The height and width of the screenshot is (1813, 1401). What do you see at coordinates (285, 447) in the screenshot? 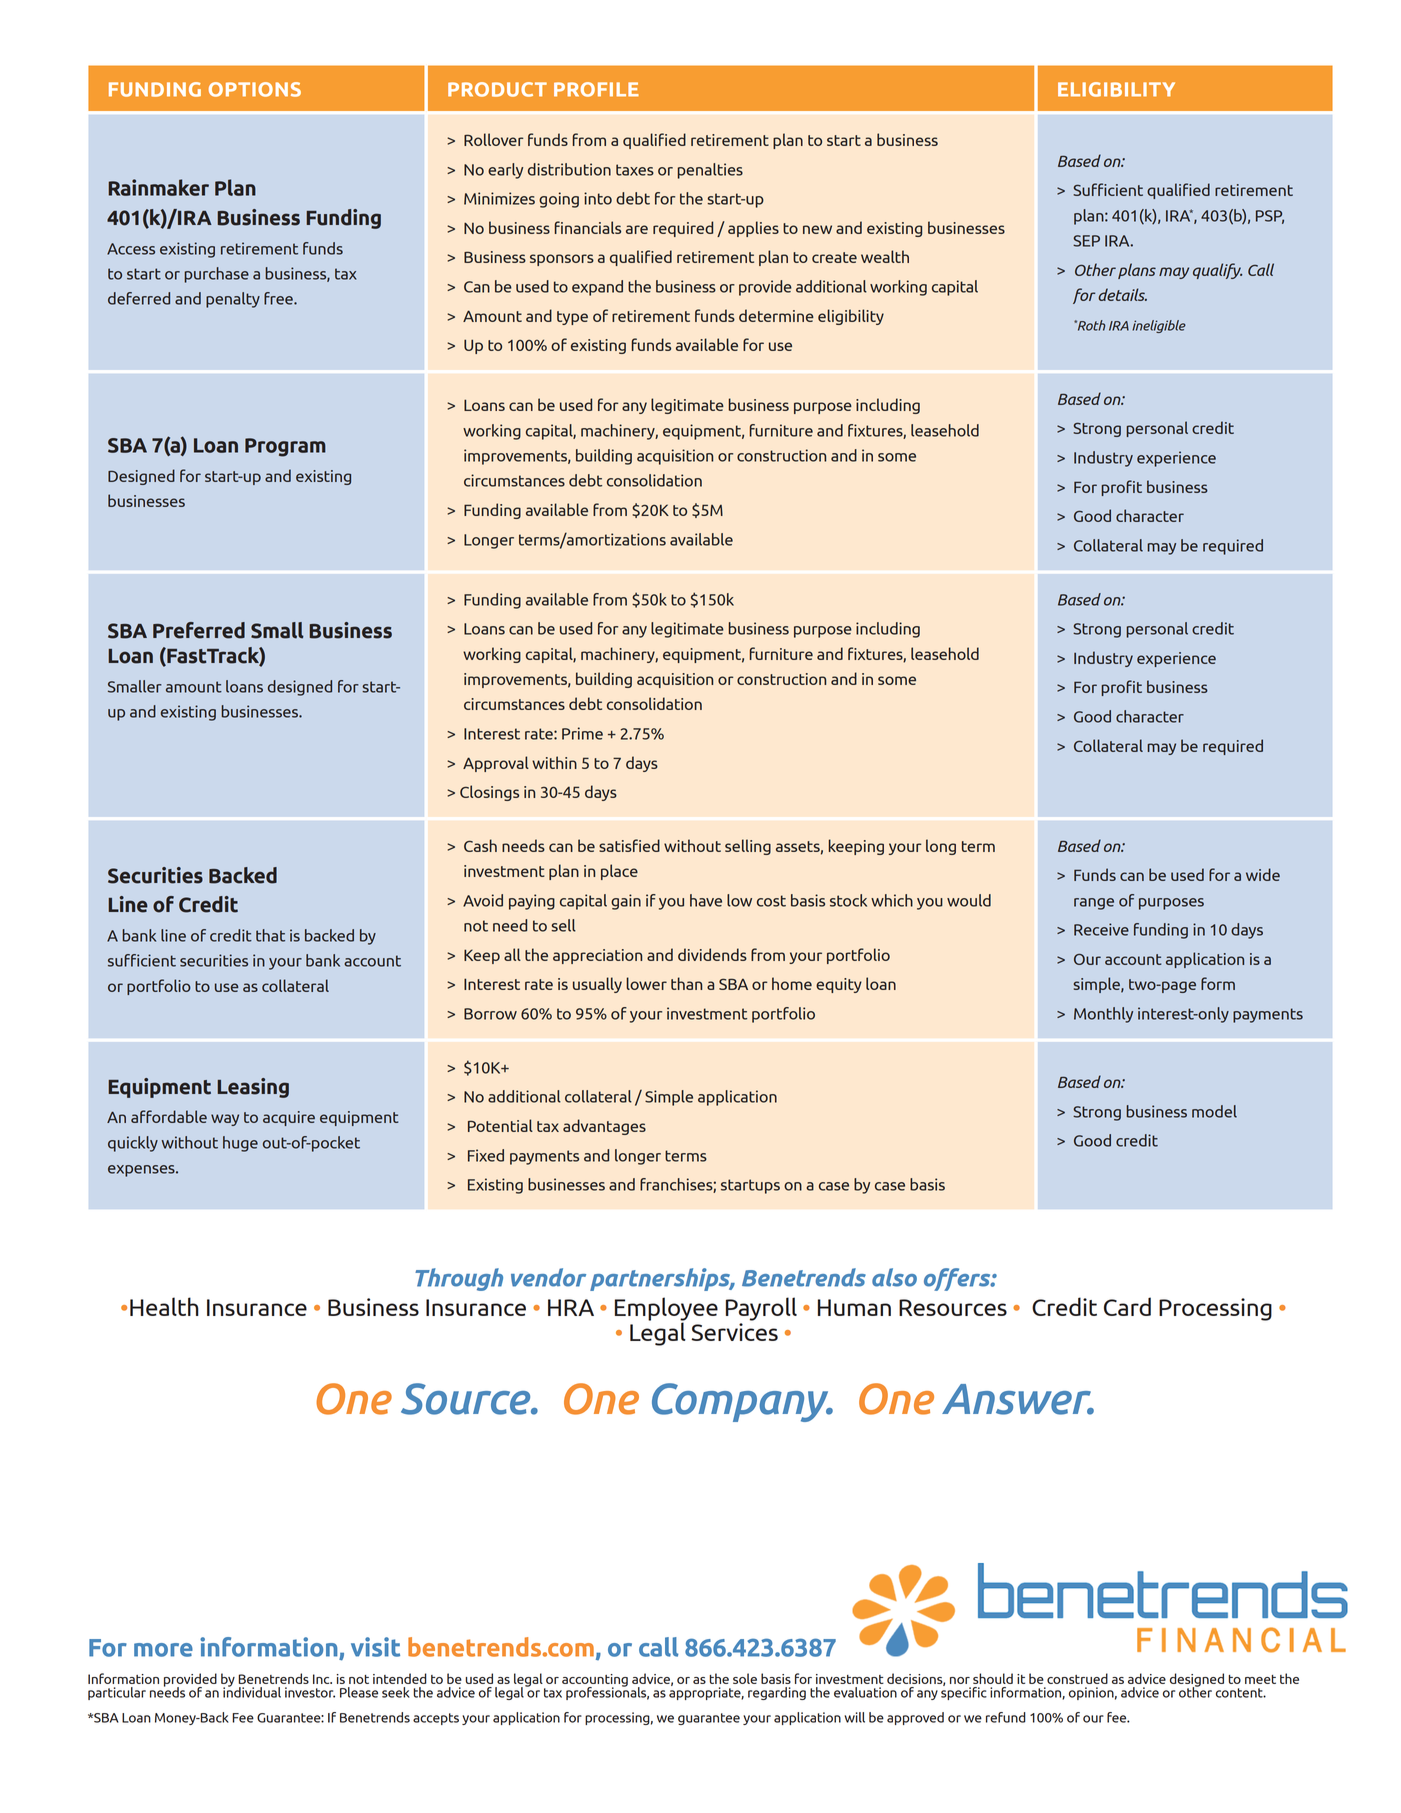
I see `Program` at bounding box center [285, 447].
